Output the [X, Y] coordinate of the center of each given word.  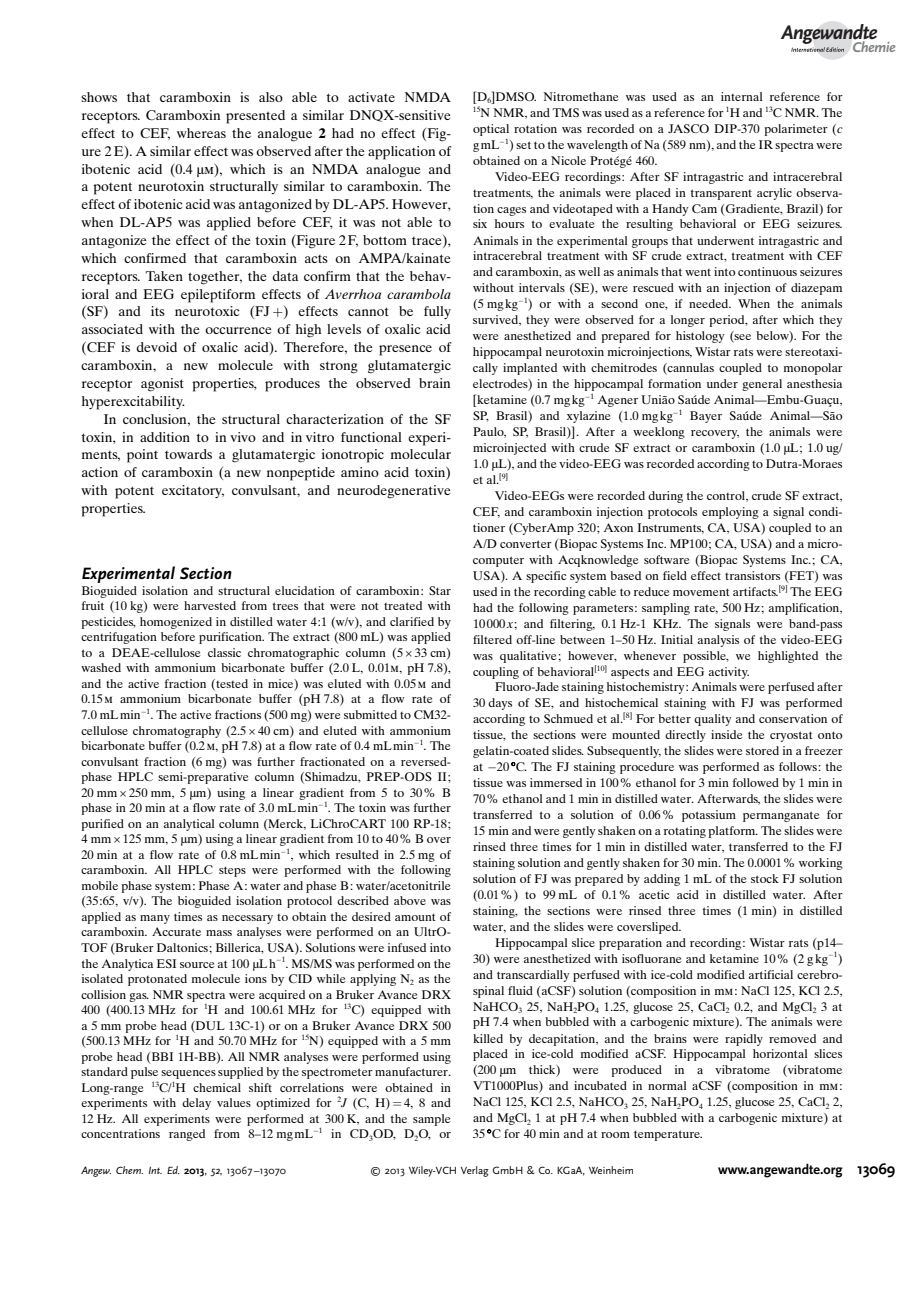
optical [491, 130]
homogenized [176, 623]
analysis [718, 641]
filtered [492, 639]
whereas [201, 133]
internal [742, 96]
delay [196, 1104]
